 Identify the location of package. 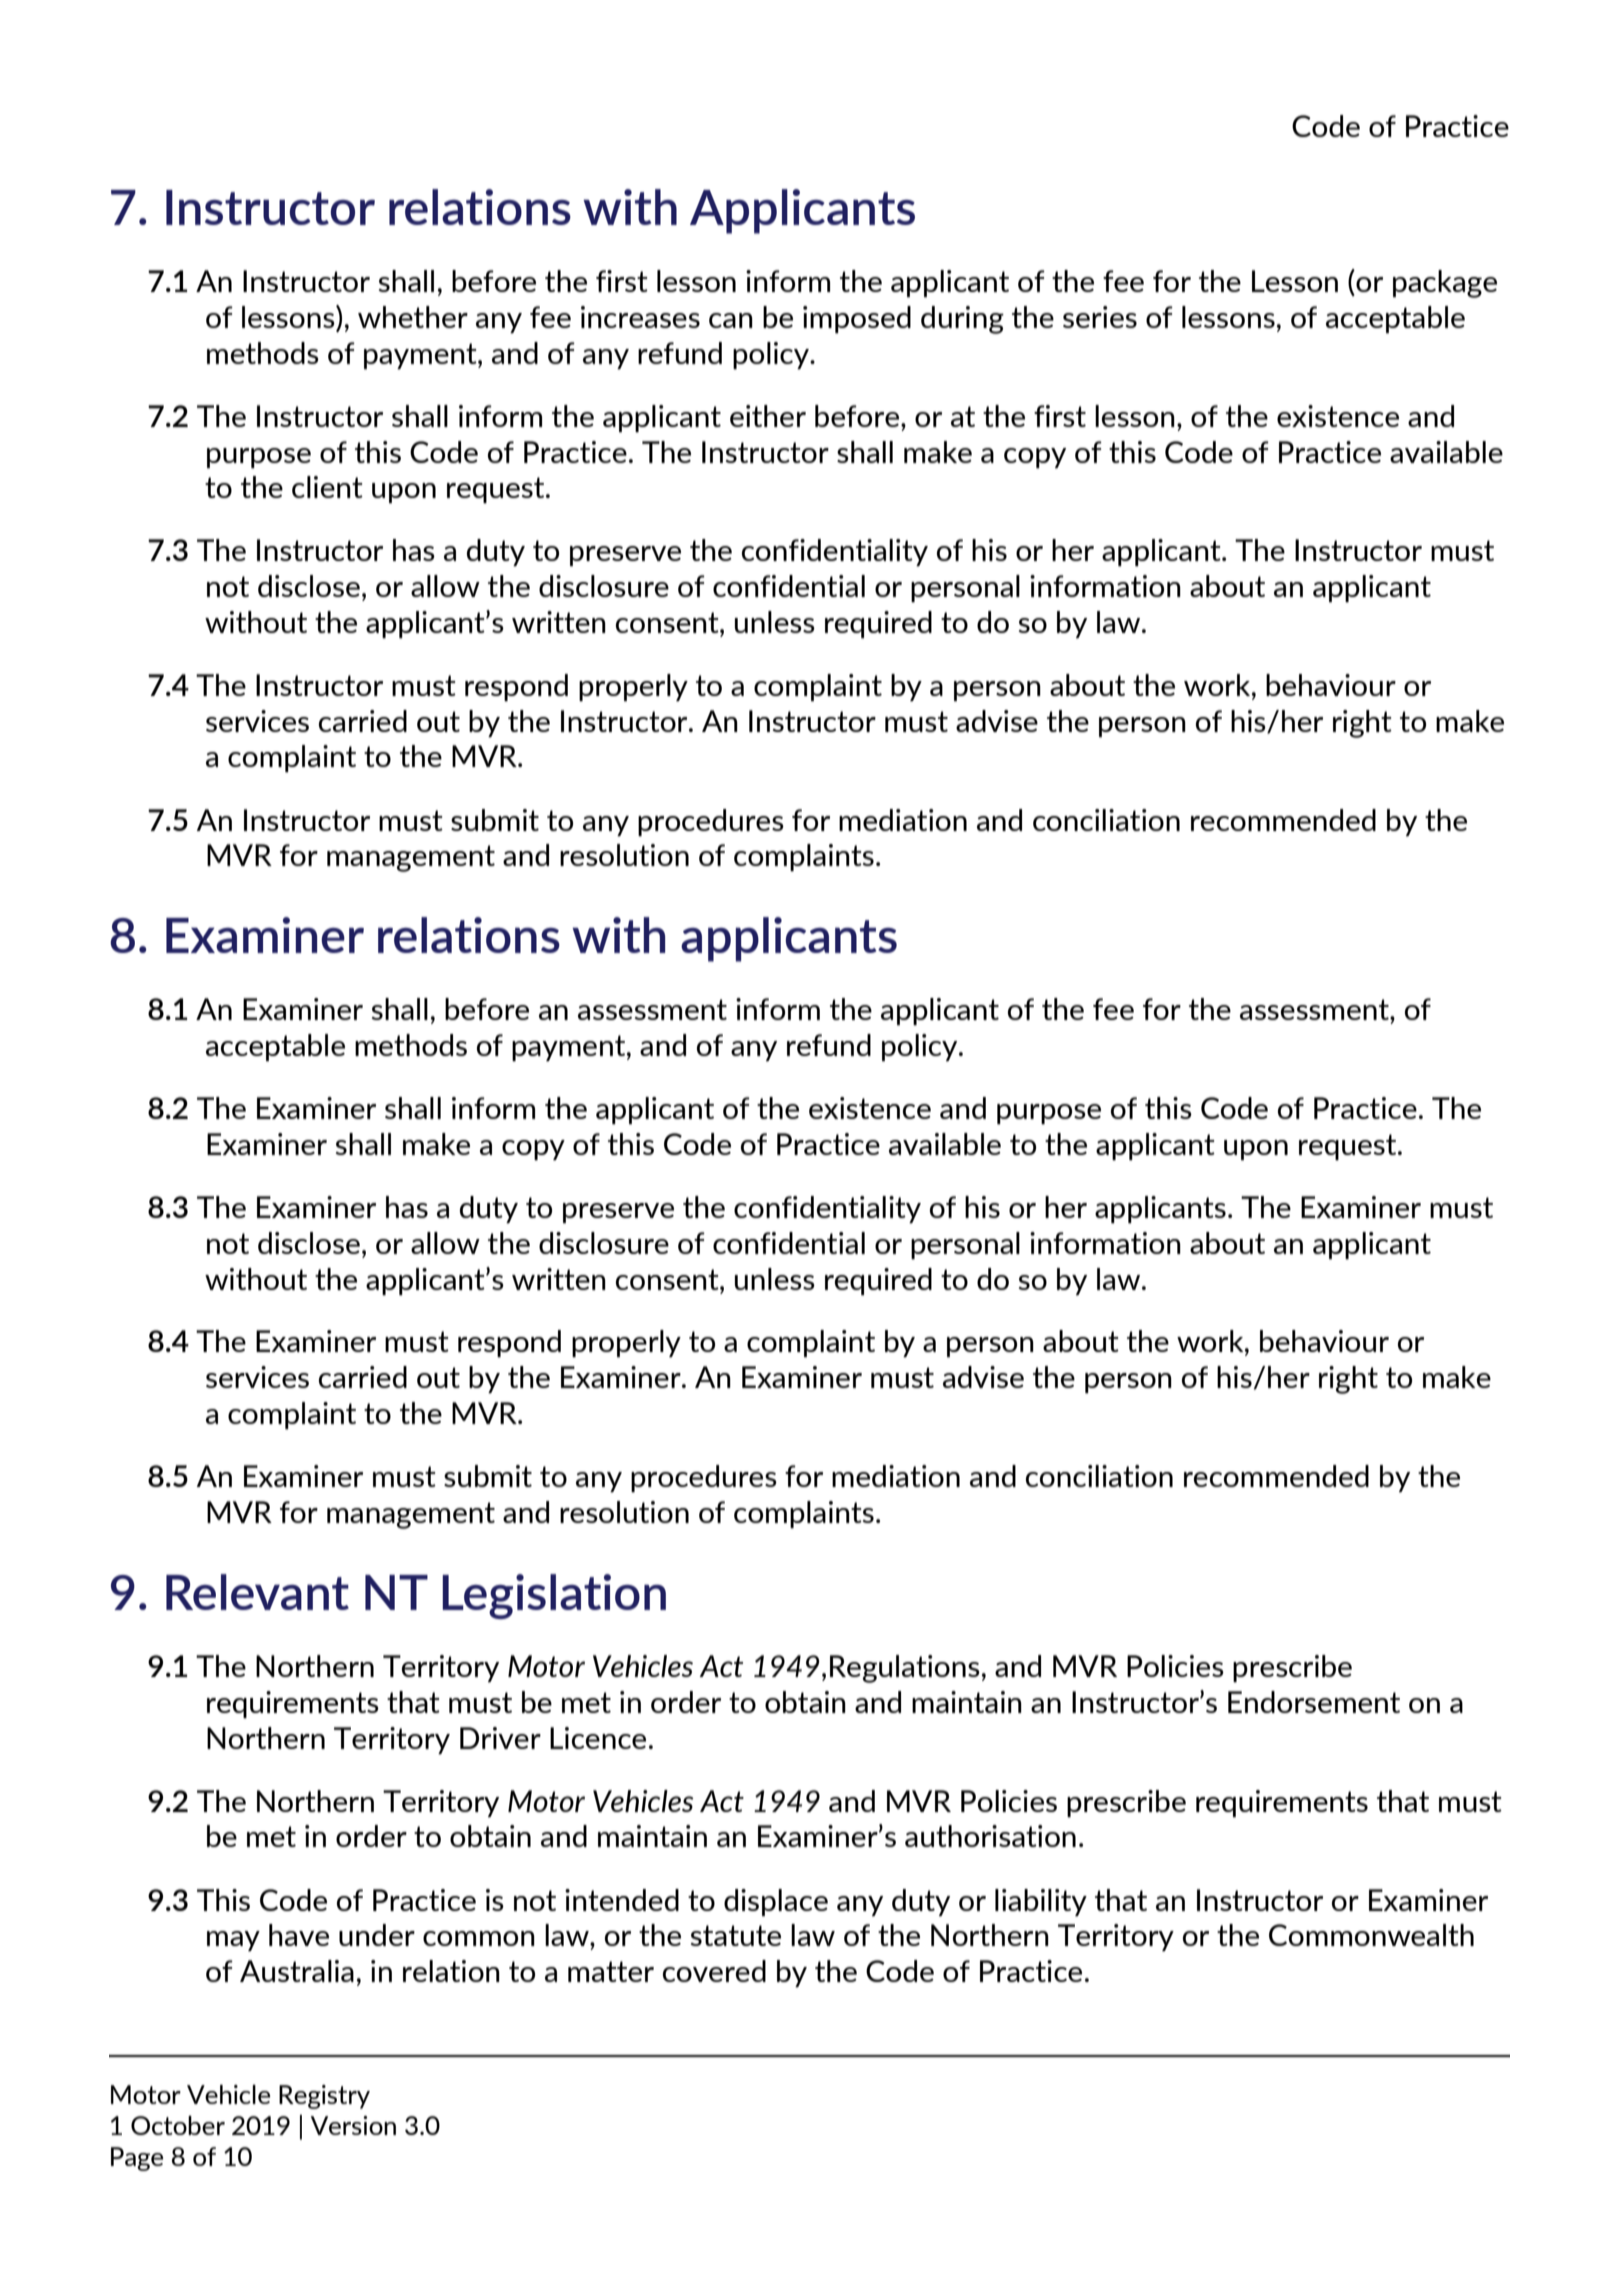
(1445, 284).
